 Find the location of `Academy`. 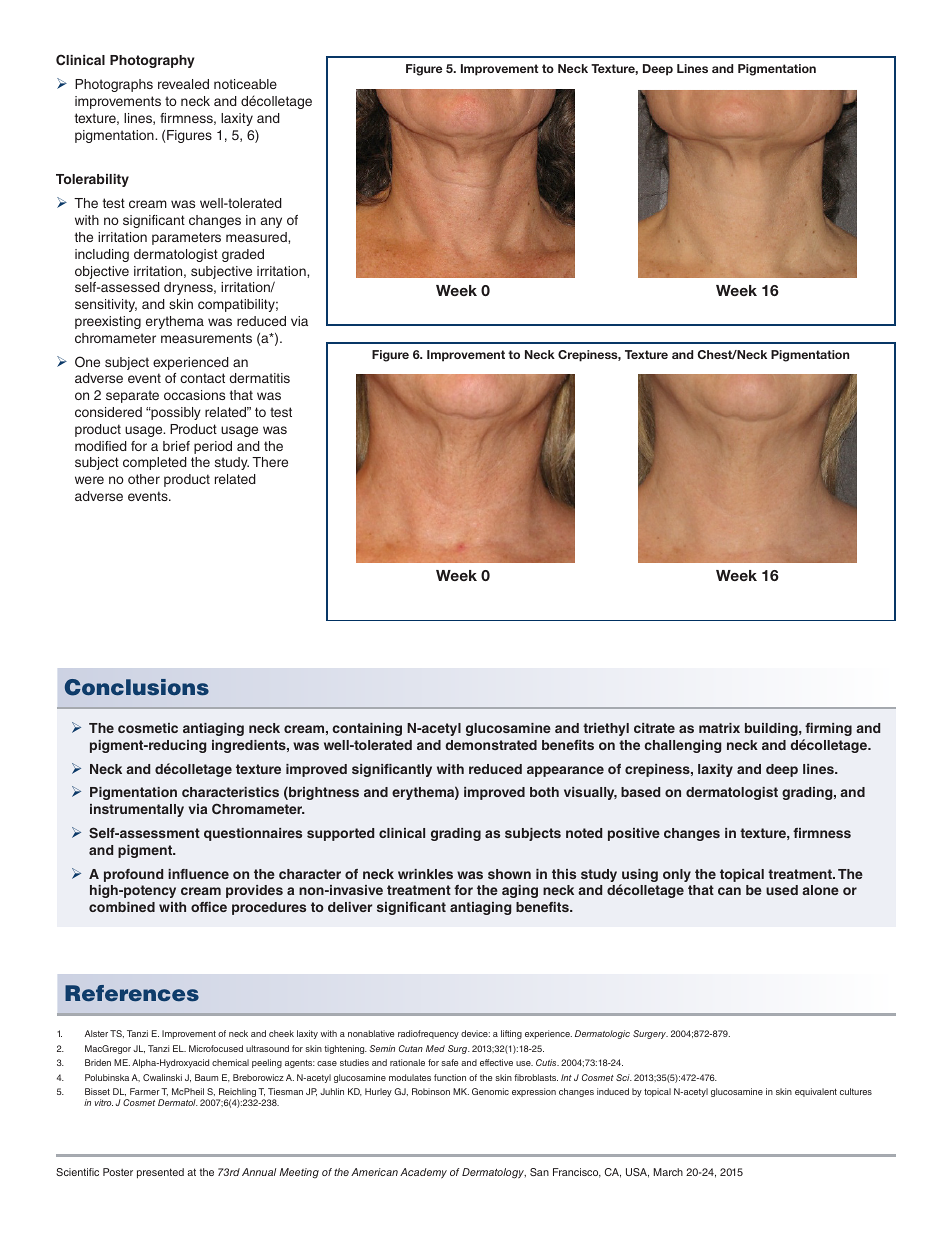

Academy is located at coordinates (423, 1173).
